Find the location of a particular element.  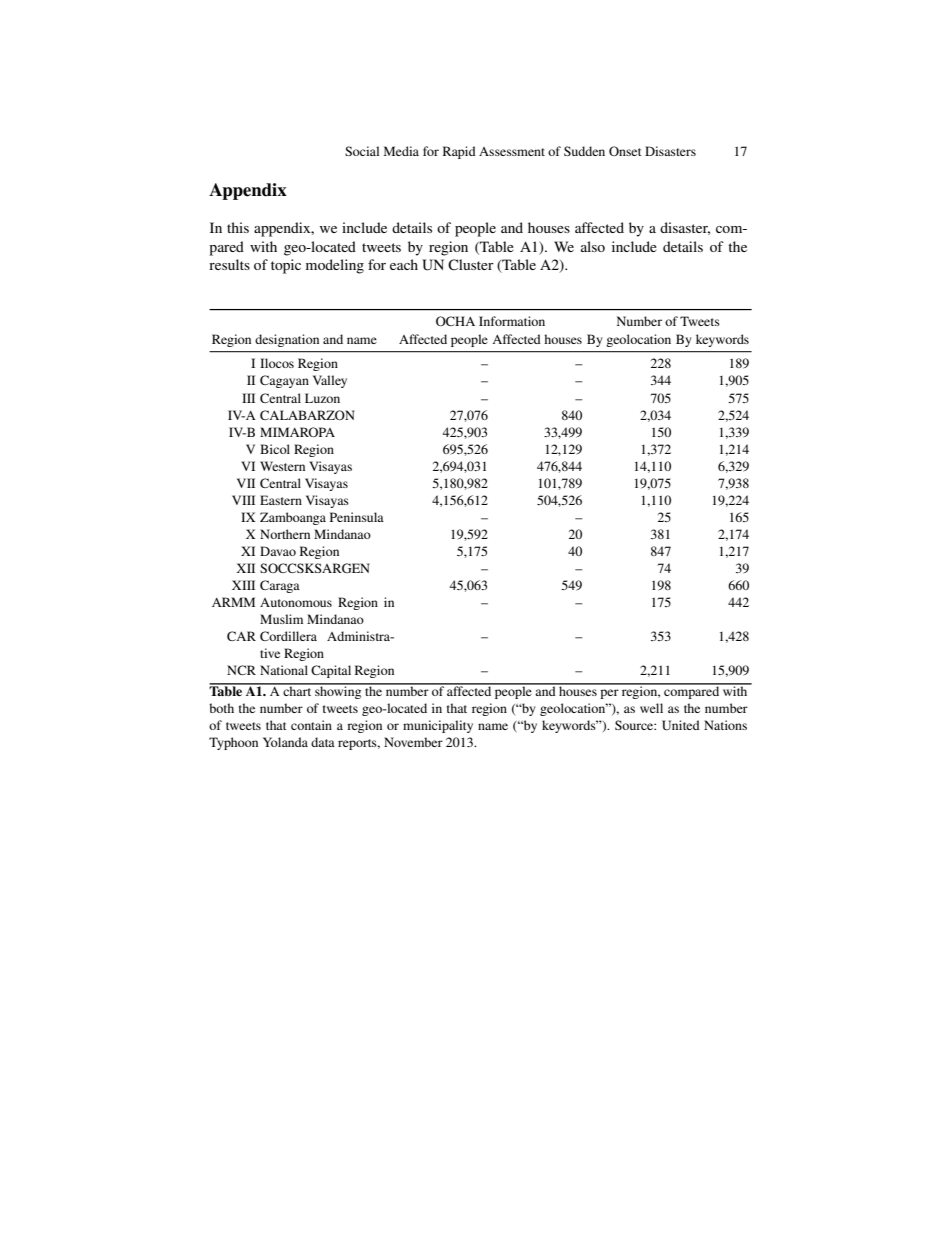

also is located at coordinates (593, 246).
